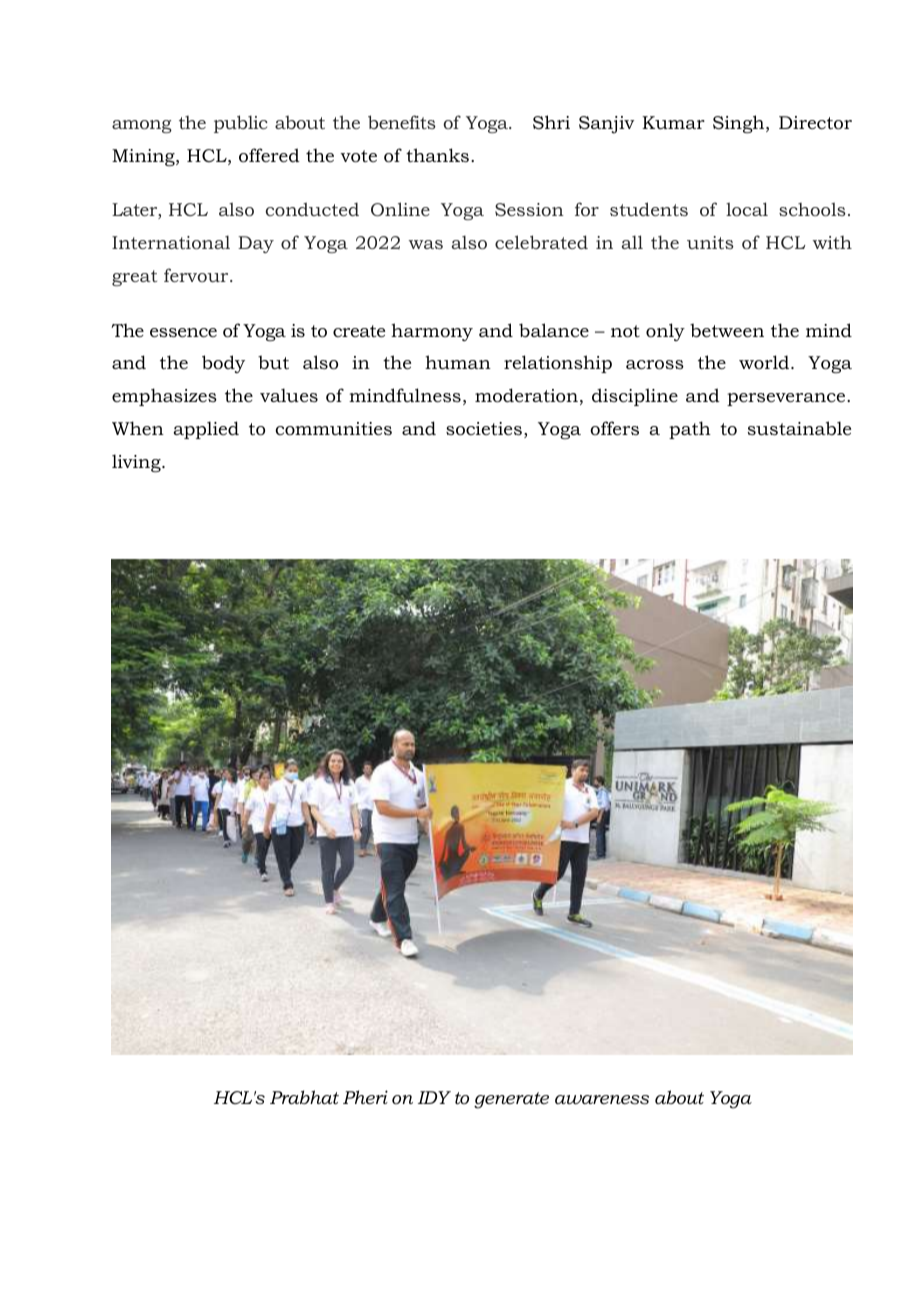 The height and width of the document is (1308, 924). What do you see at coordinates (241, 124) in the document?
I see `public` at bounding box center [241, 124].
